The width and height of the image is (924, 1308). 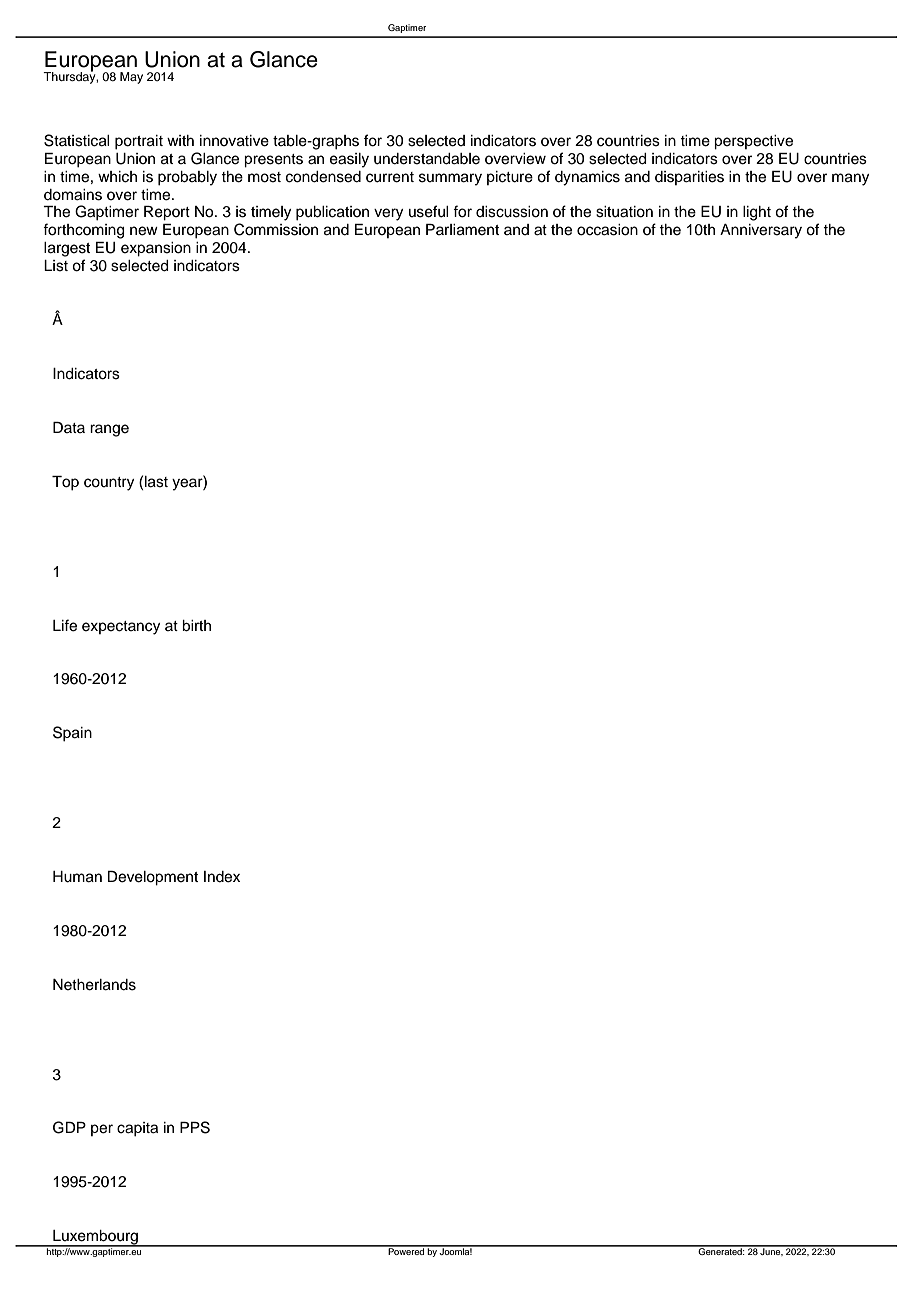 What do you see at coordinates (195, 1127) in the image?
I see `PPS` at bounding box center [195, 1127].
